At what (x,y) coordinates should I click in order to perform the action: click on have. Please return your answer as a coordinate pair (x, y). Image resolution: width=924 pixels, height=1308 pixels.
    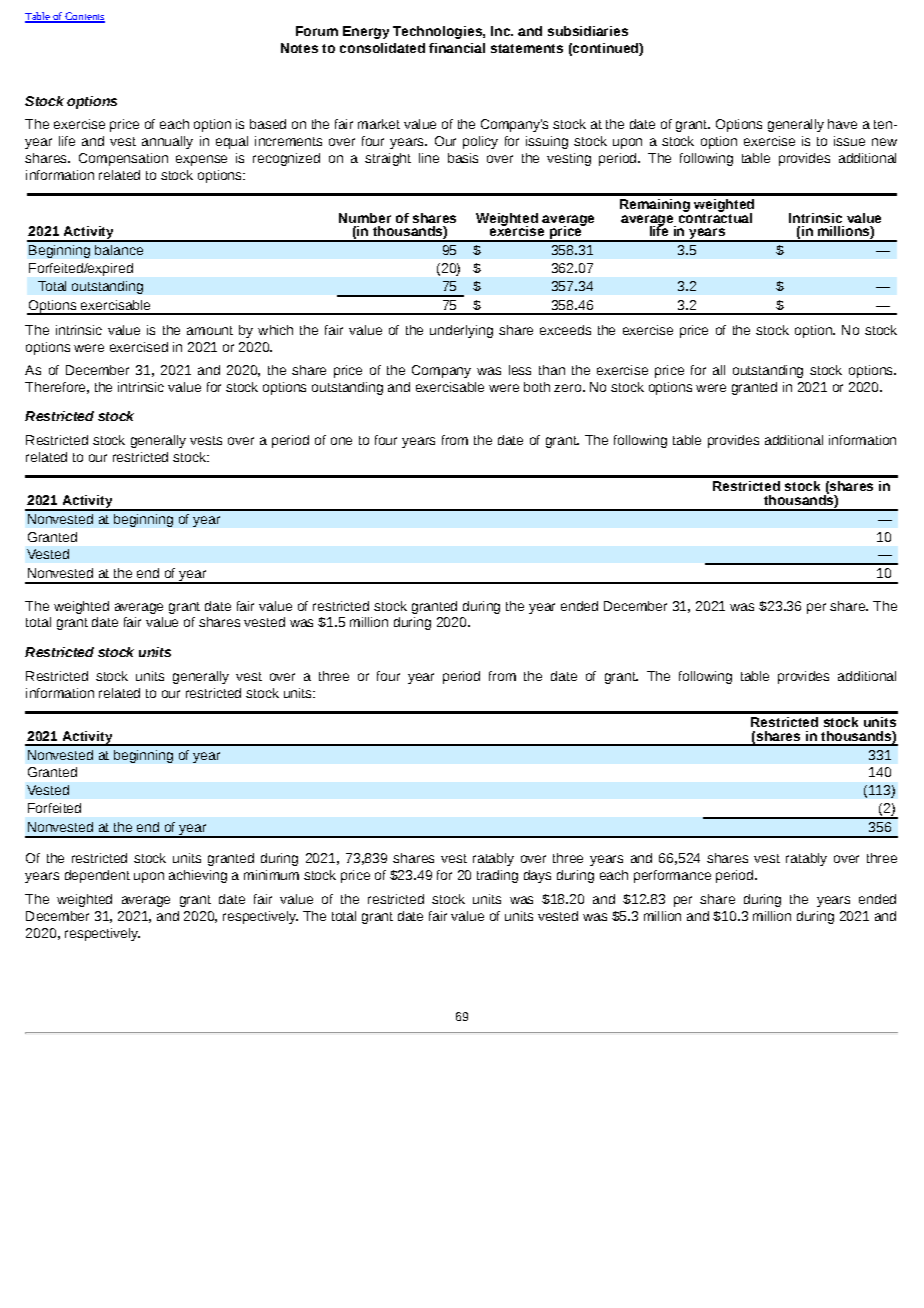
    Looking at the image, I should click on (842, 124).
